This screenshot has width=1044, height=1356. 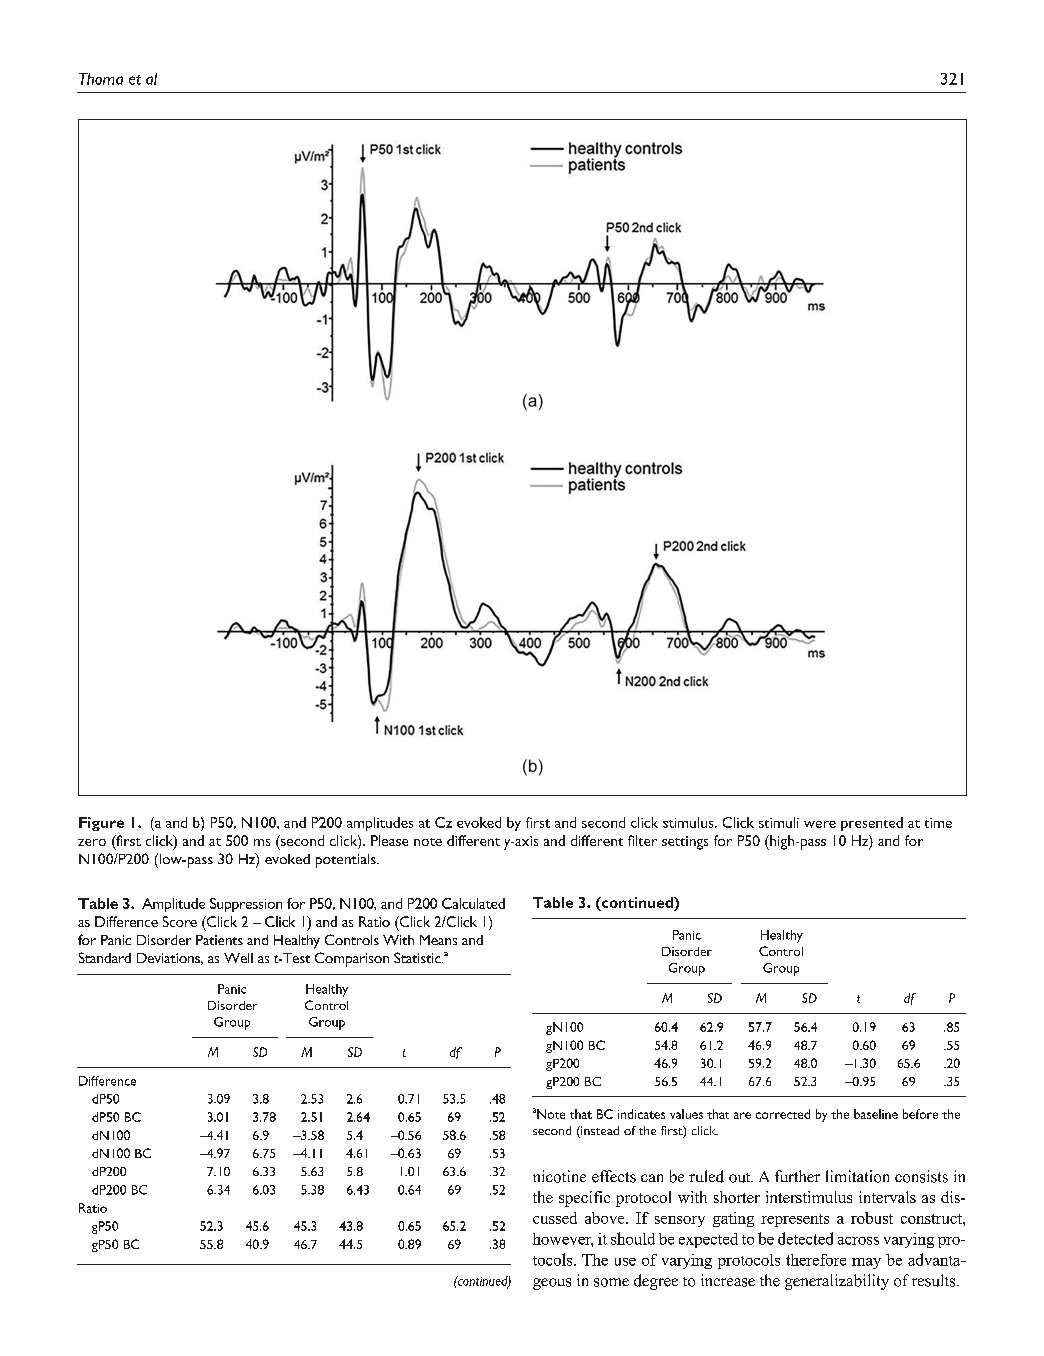 What do you see at coordinates (685, 843) in the screenshot?
I see `settings` at bounding box center [685, 843].
